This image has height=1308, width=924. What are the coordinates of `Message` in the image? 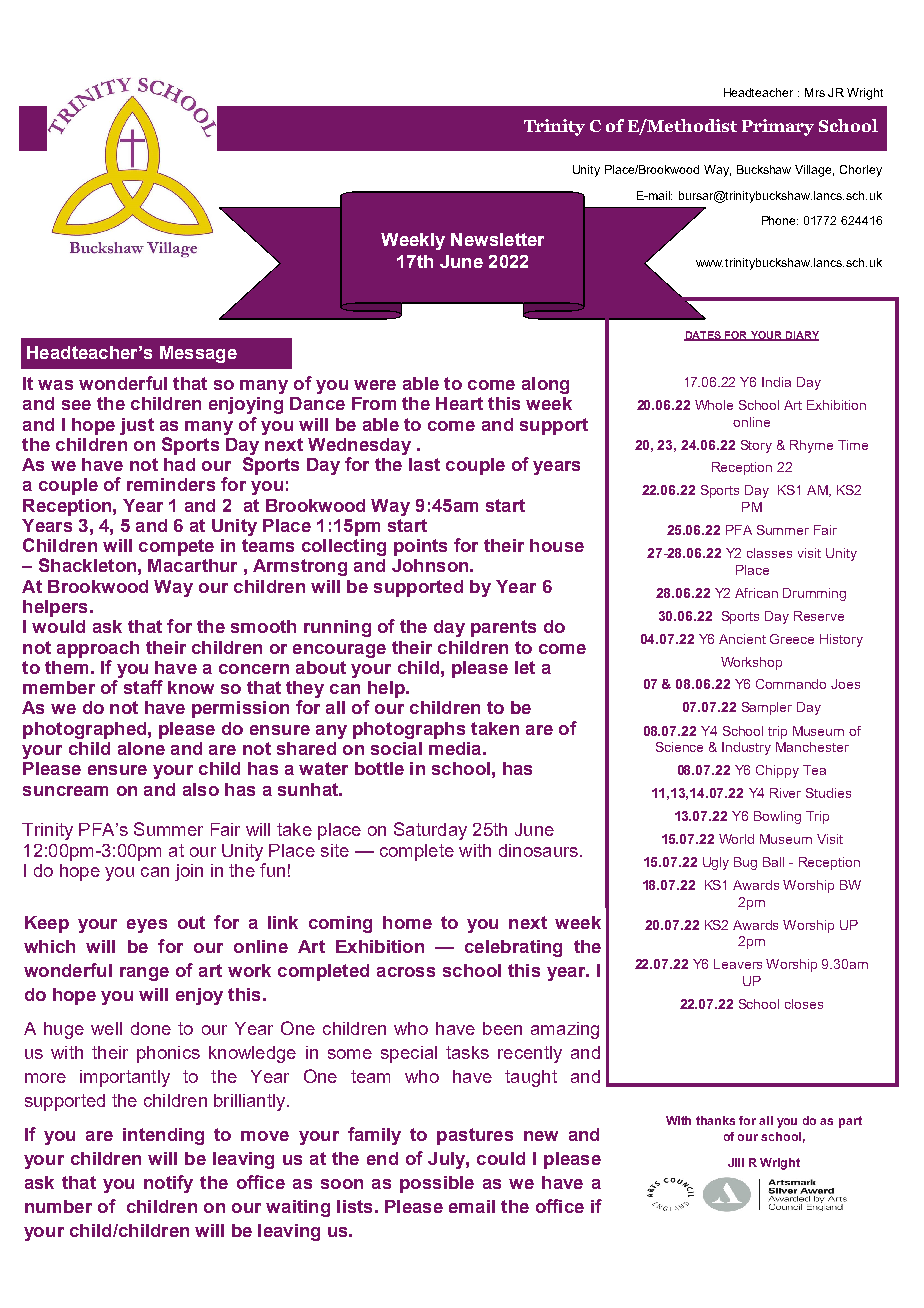 It's located at (198, 354).
